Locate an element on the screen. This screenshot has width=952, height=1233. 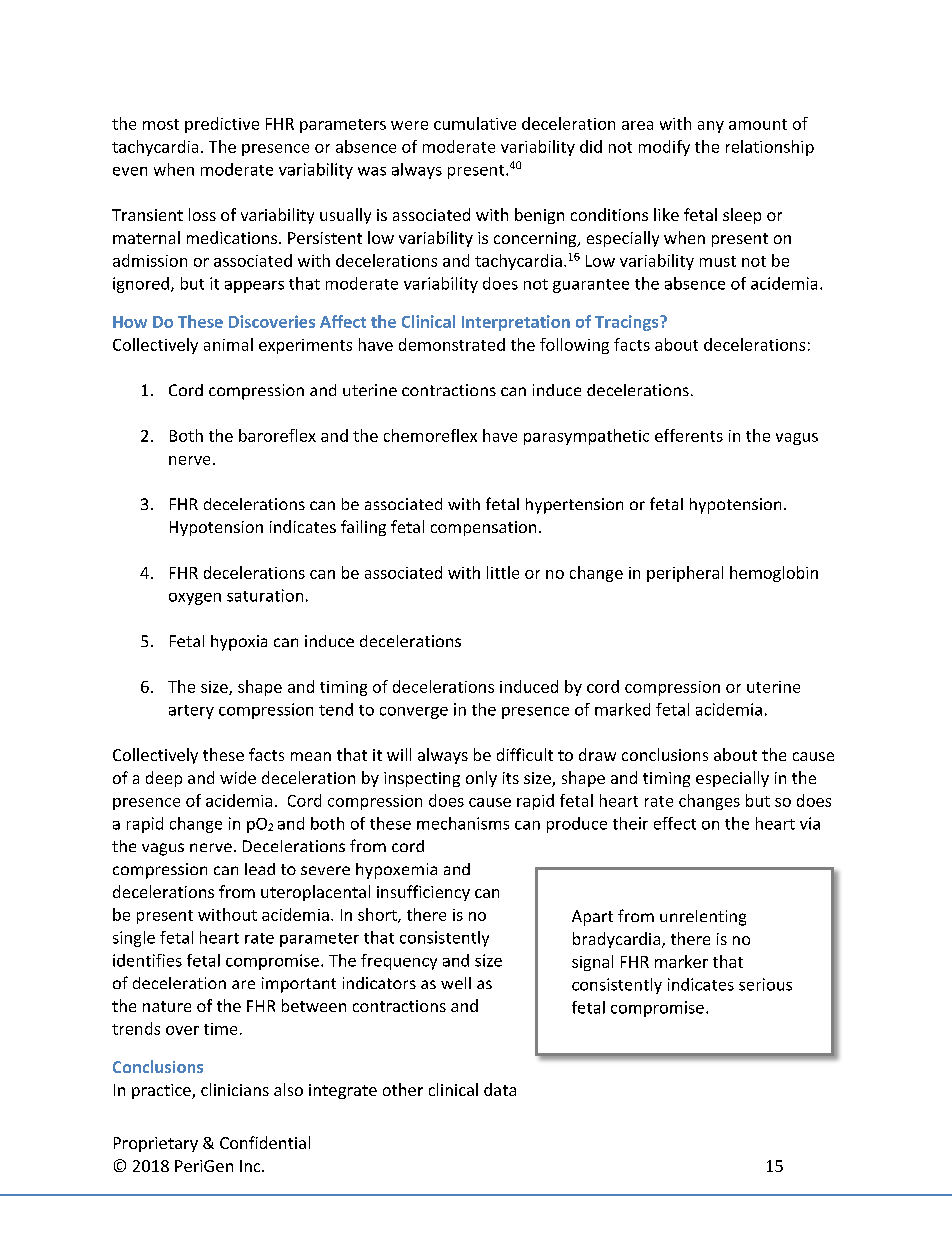
cumulative is located at coordinates (475, 123).
